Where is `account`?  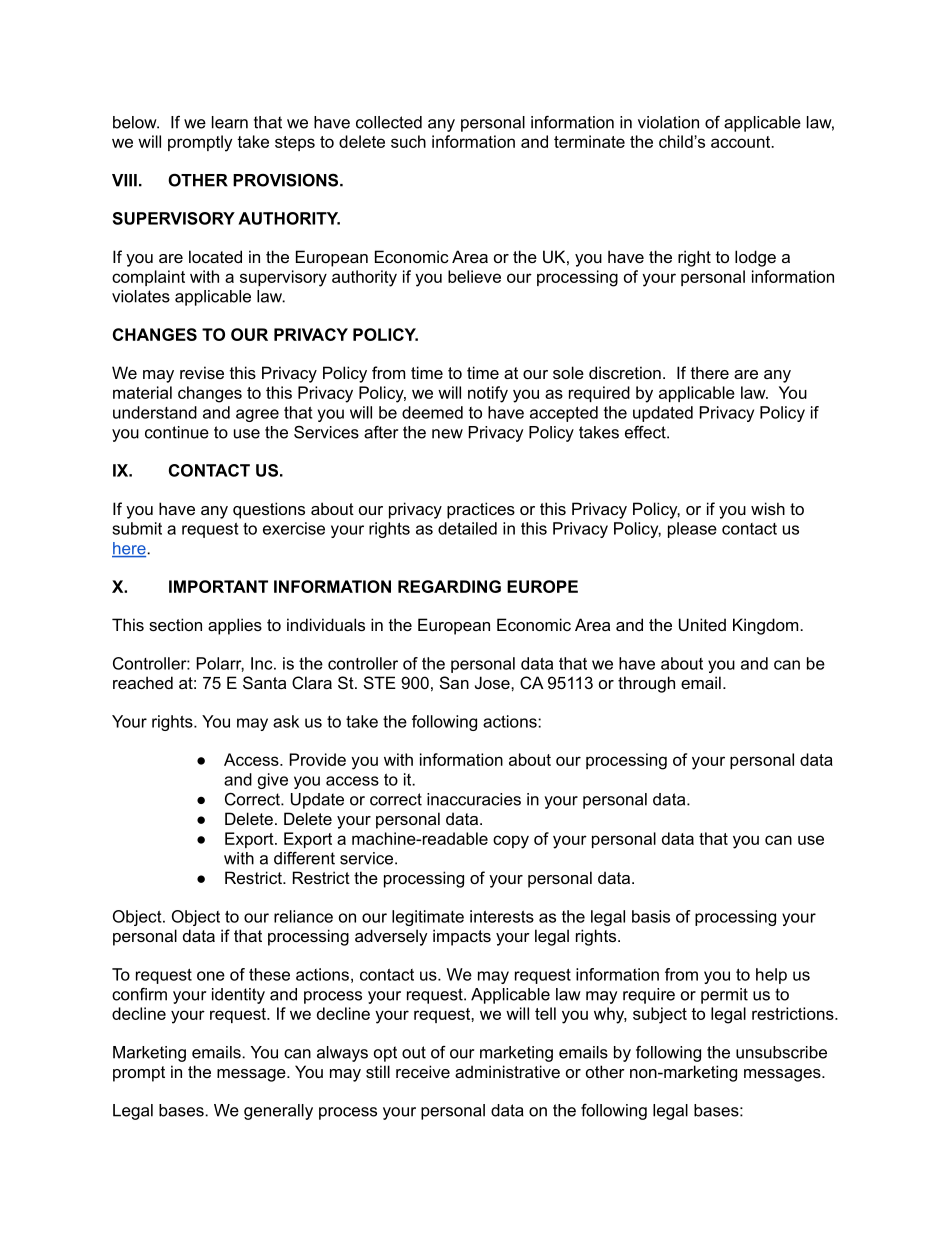
account is located at coordinates (742, 142).
